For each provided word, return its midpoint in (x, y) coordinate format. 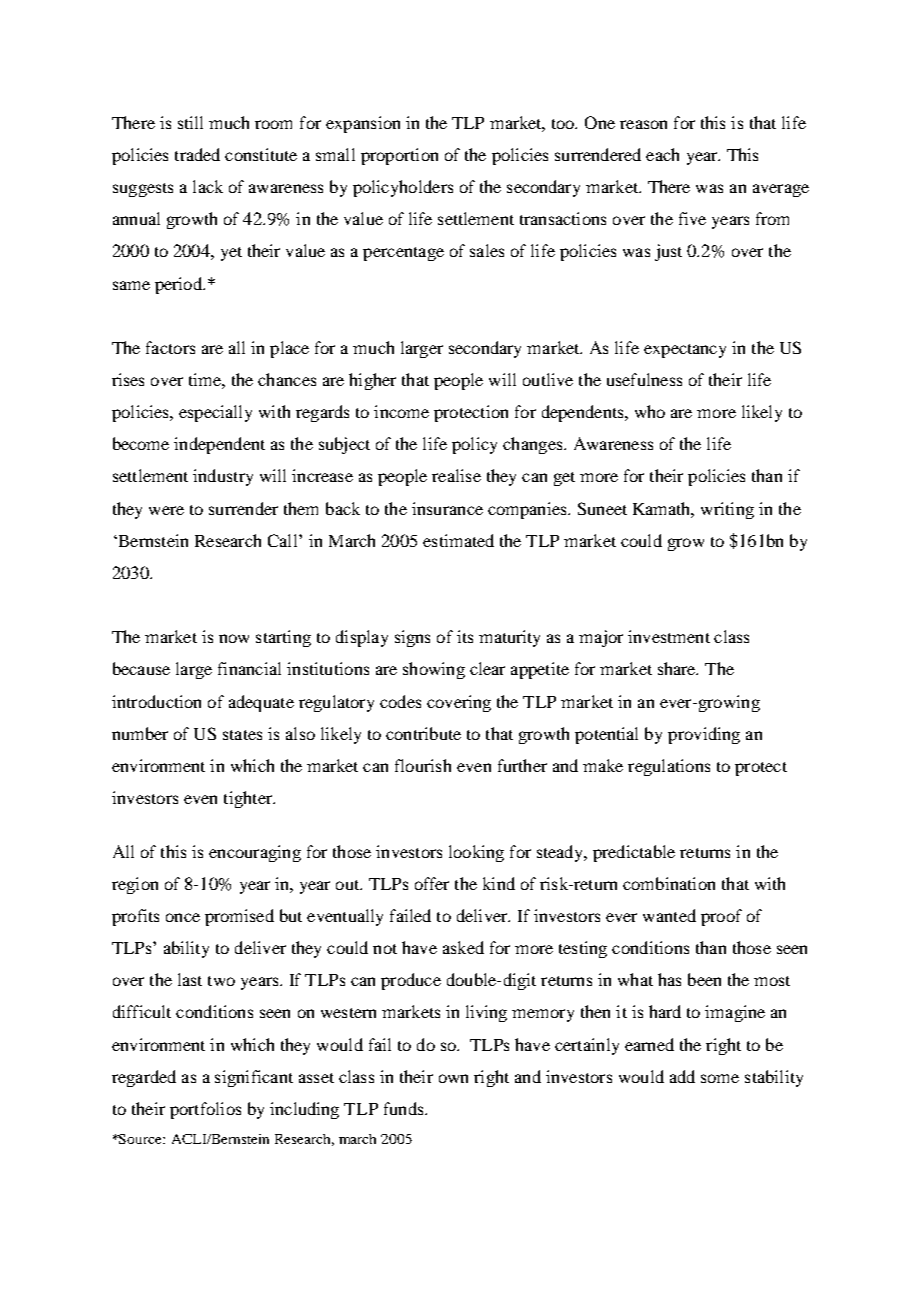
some (720, 1078)
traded (197, 154)
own (453, 1078)
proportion (399, 156)
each (662, 154)
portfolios (205, 1110)
